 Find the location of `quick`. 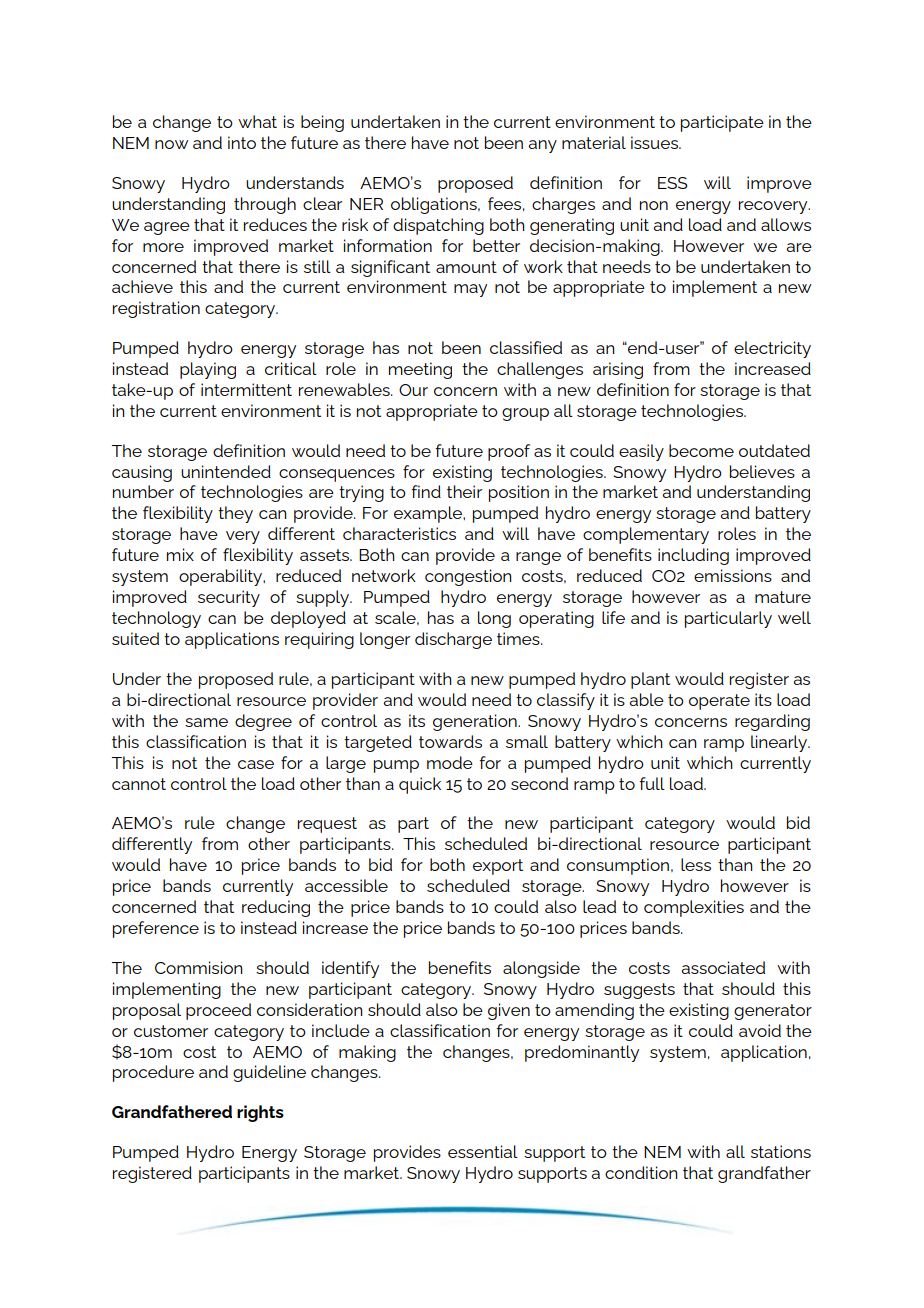

quick is located at coordinates (420, 785).
